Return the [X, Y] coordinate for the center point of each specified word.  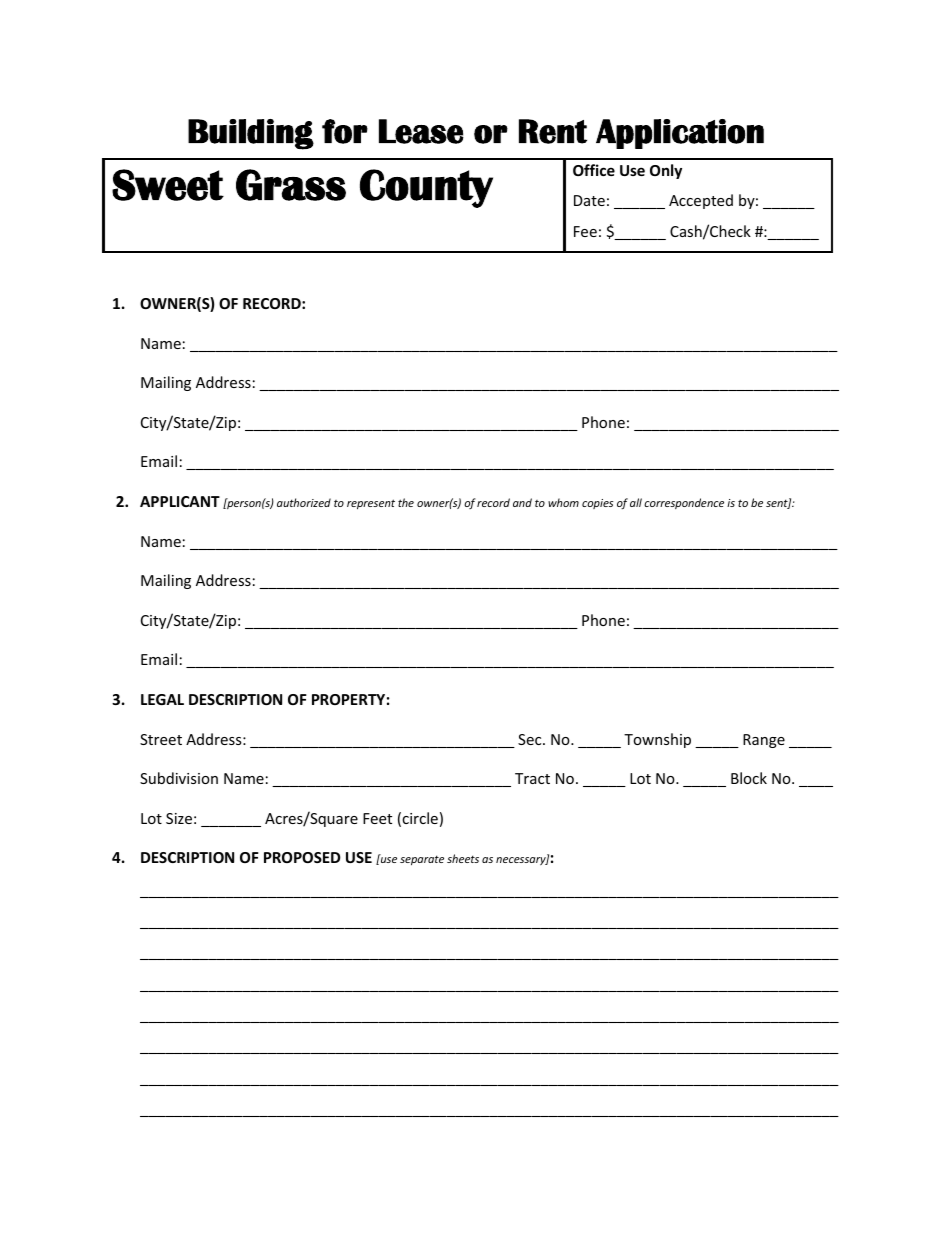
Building [251, 134]
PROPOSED [302, 857]
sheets [463, 858]
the [406, 502]
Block [749, 778]
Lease [421, 131]
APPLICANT [180, 501]
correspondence [684, 503]
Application [680, 134]
